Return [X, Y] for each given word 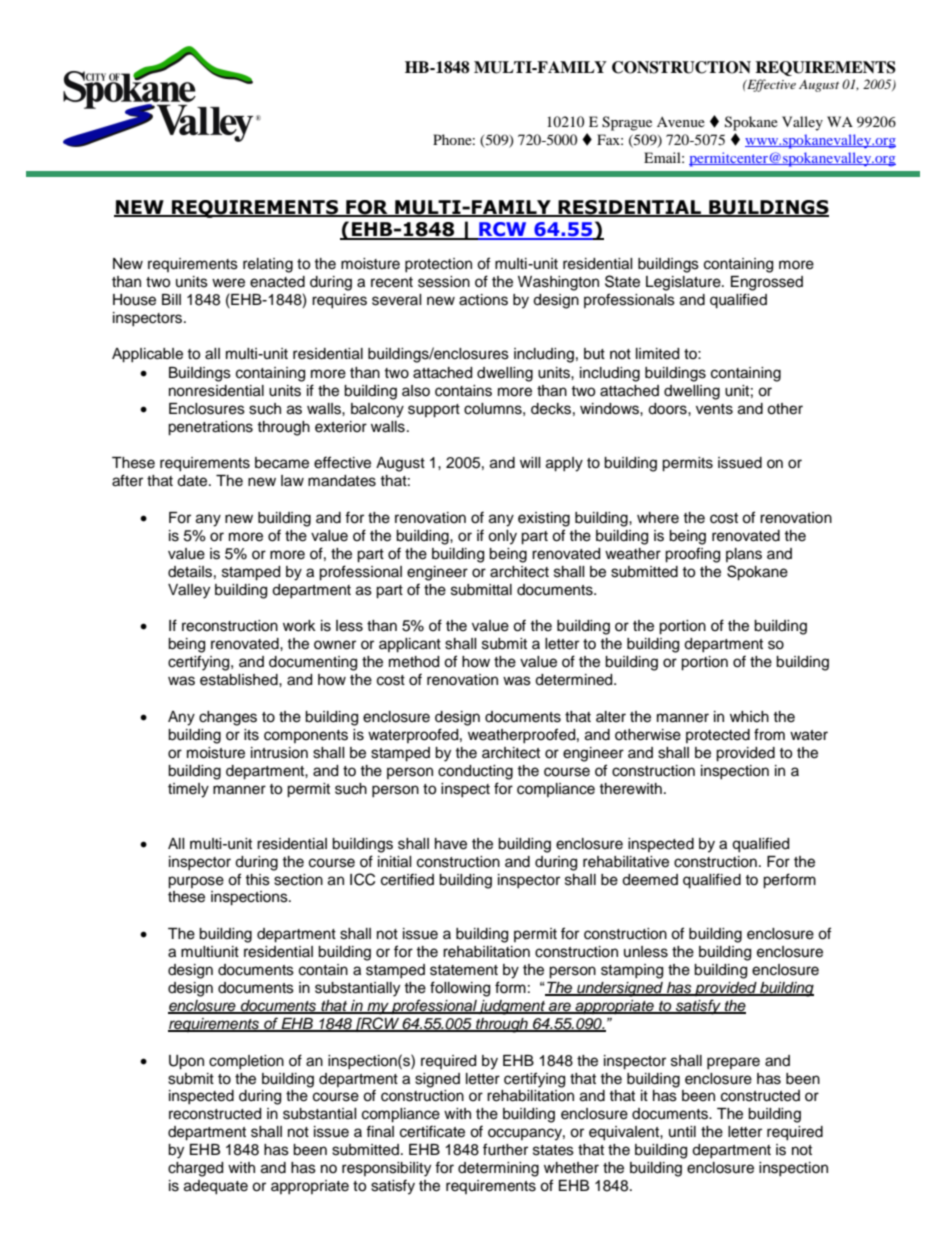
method [414, 662]
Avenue [681, 122]
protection [438, 265]
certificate [432, 1131]
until [682, 1131]
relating [268, 265]
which [749, 717]
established [240, 680]
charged [195, 1169]
